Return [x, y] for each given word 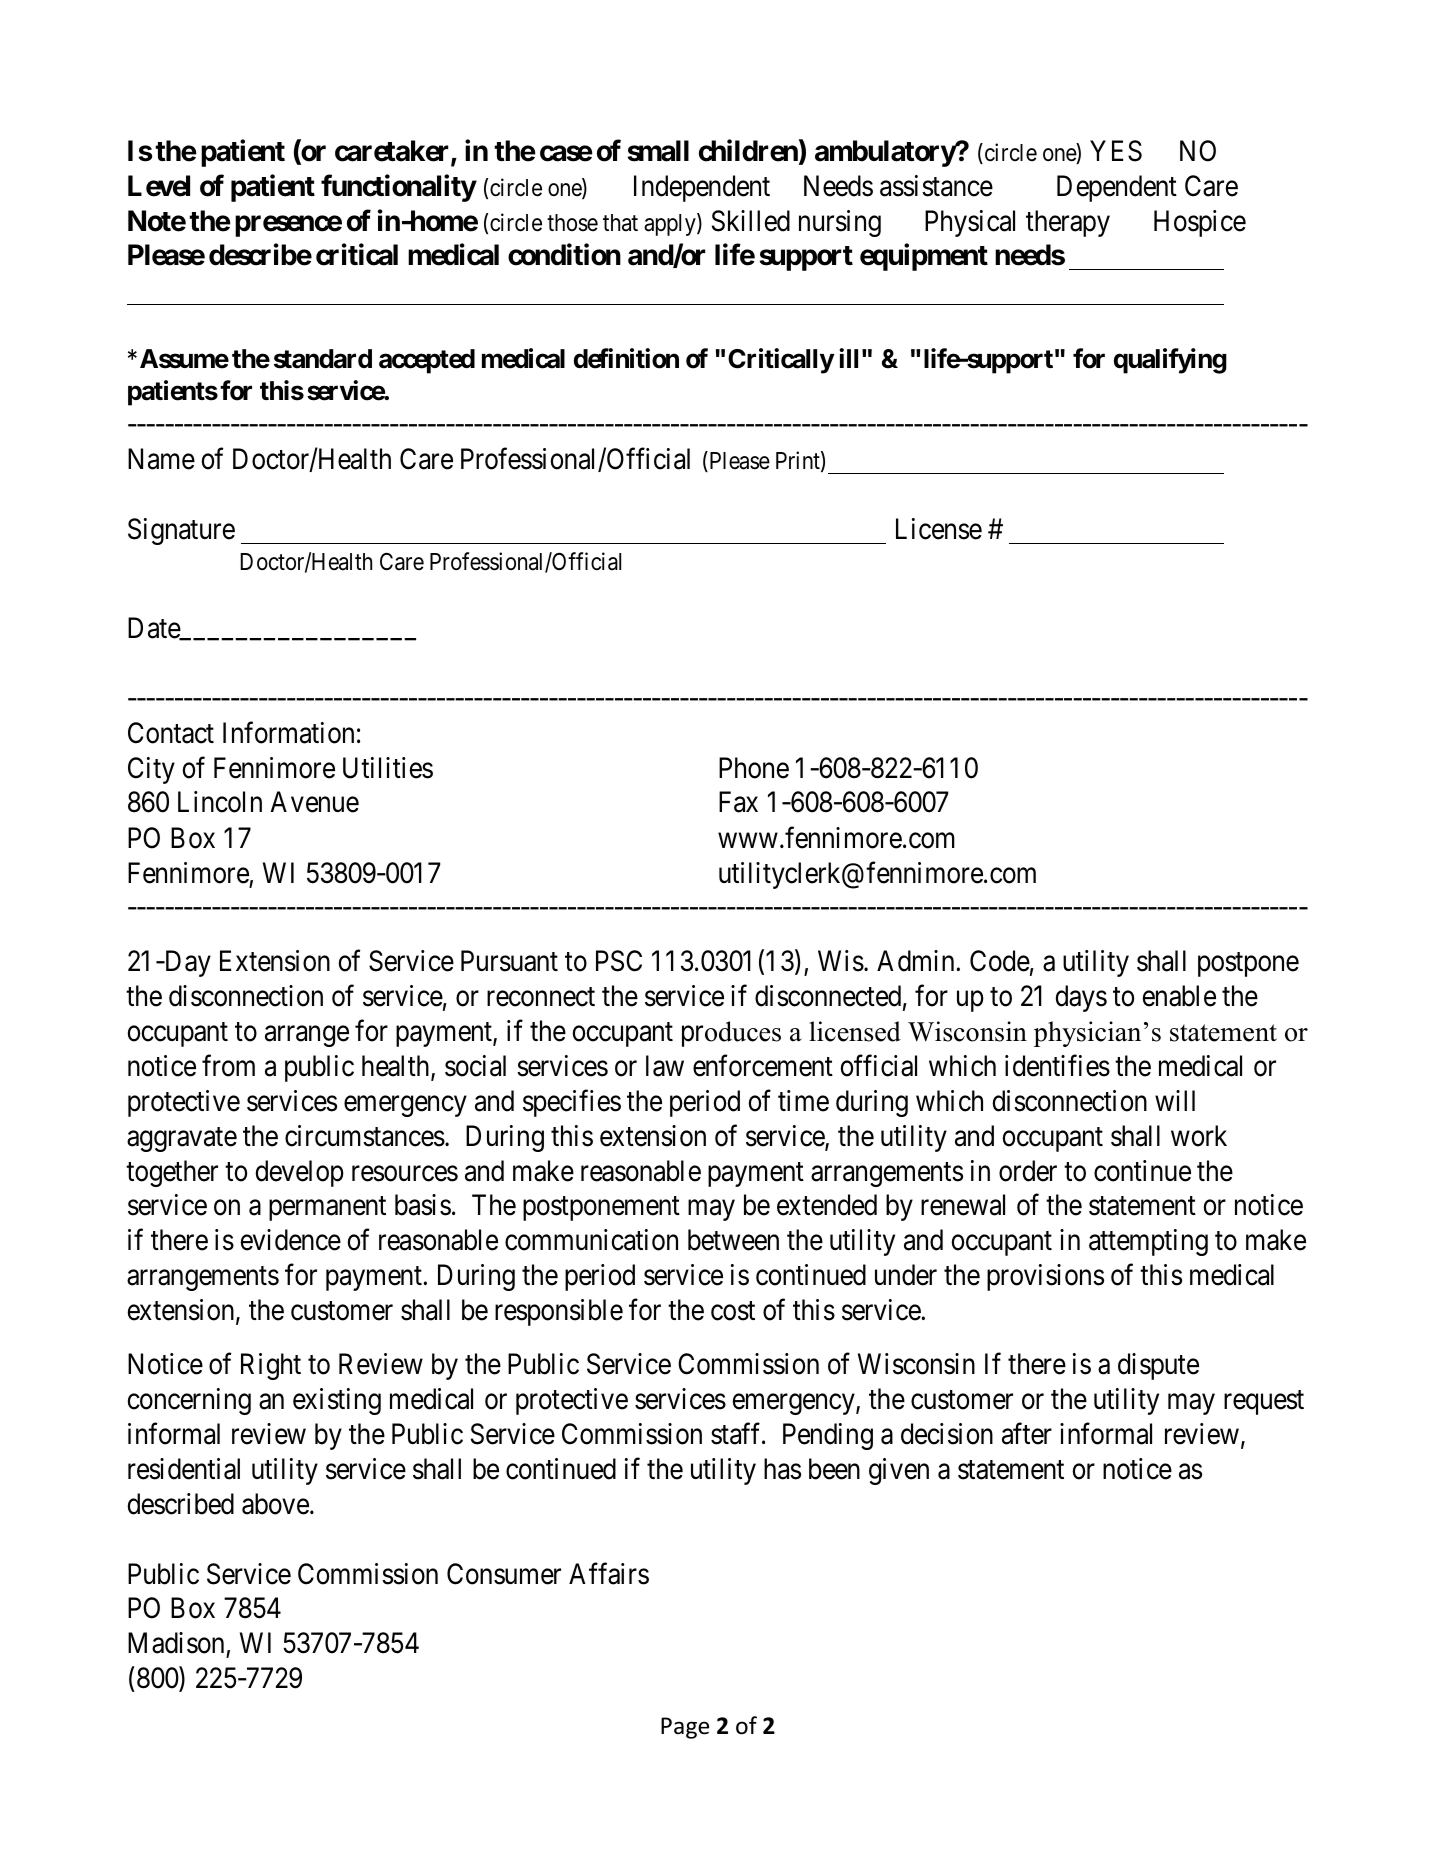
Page [685, 1728]
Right [271, 1366]
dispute [1158, 1366]
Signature [181, 531]
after [1027, 1434]
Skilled [751, 221]
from [228, 1066]
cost [733, 1311]
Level [159, 186]
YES [1116, 151]
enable [1179, 996]
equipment [924, 257]
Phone [754, 768]
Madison [177, 1644]
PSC [619, 961]
